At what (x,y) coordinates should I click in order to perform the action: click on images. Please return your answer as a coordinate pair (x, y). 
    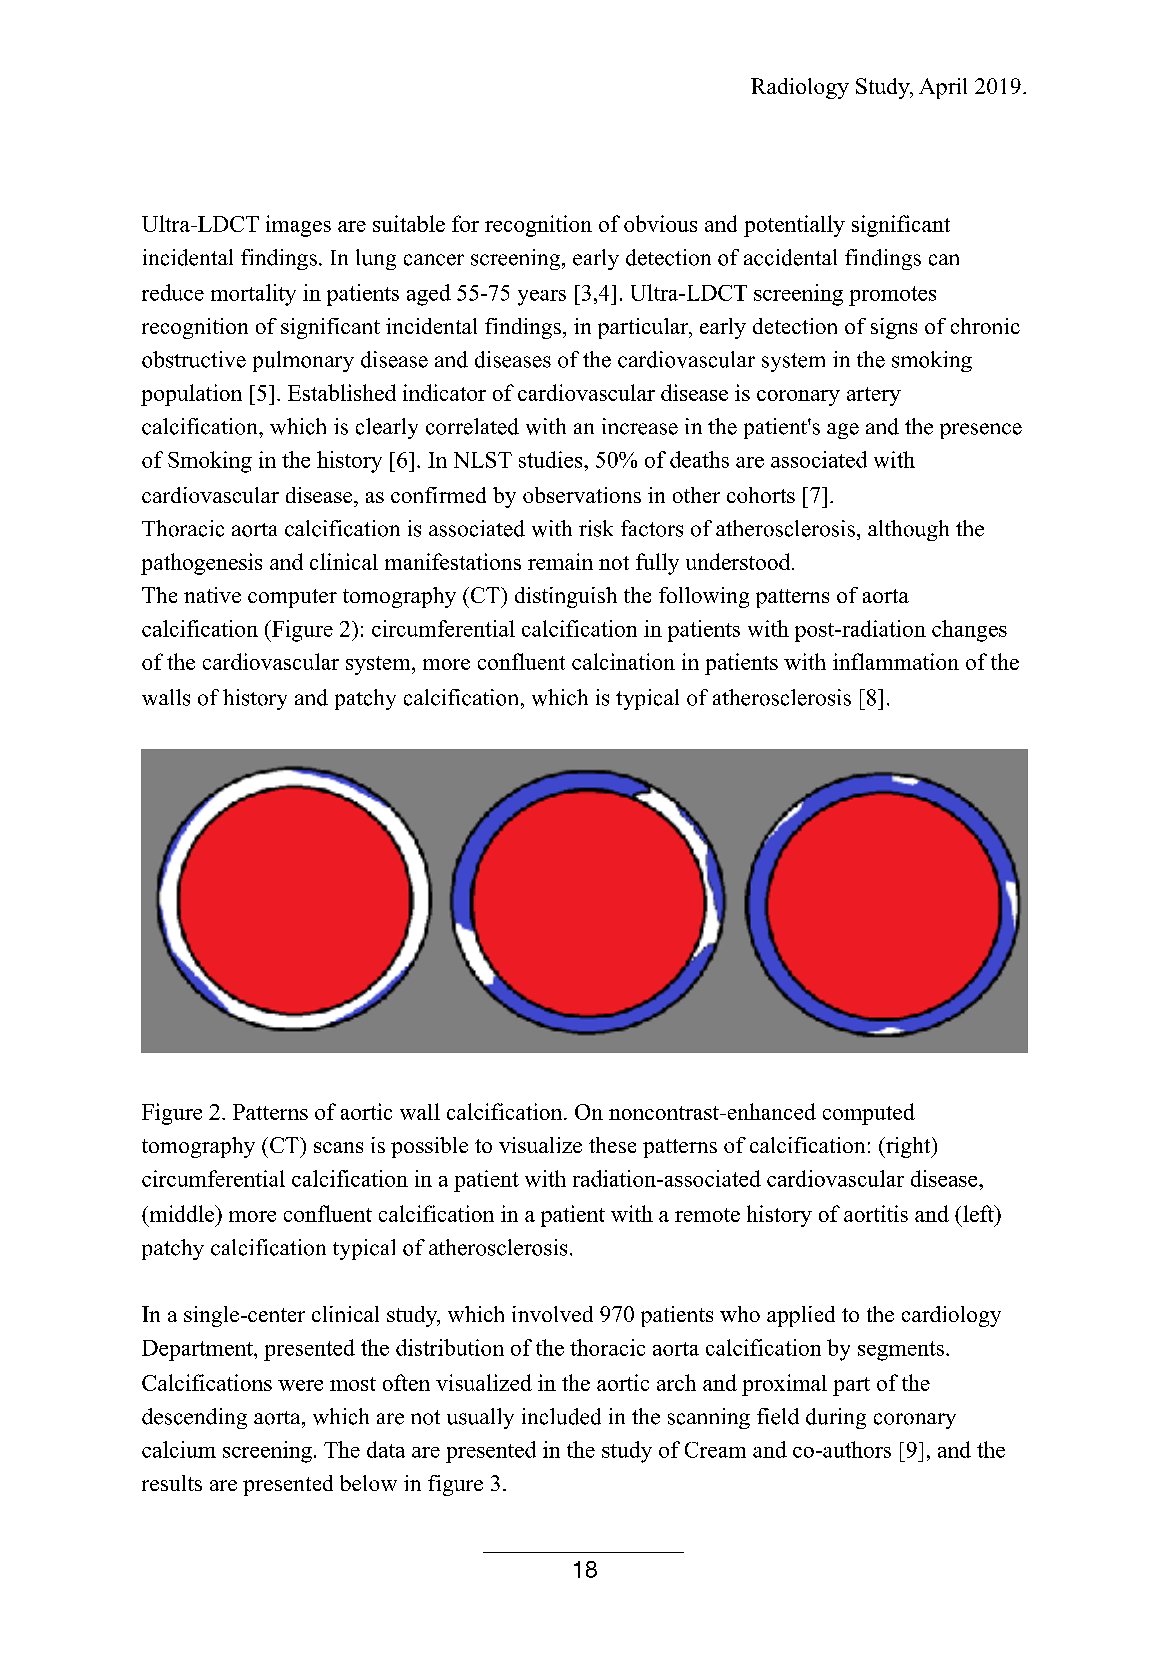
    Looking at the image, I should click on (298, 226).
